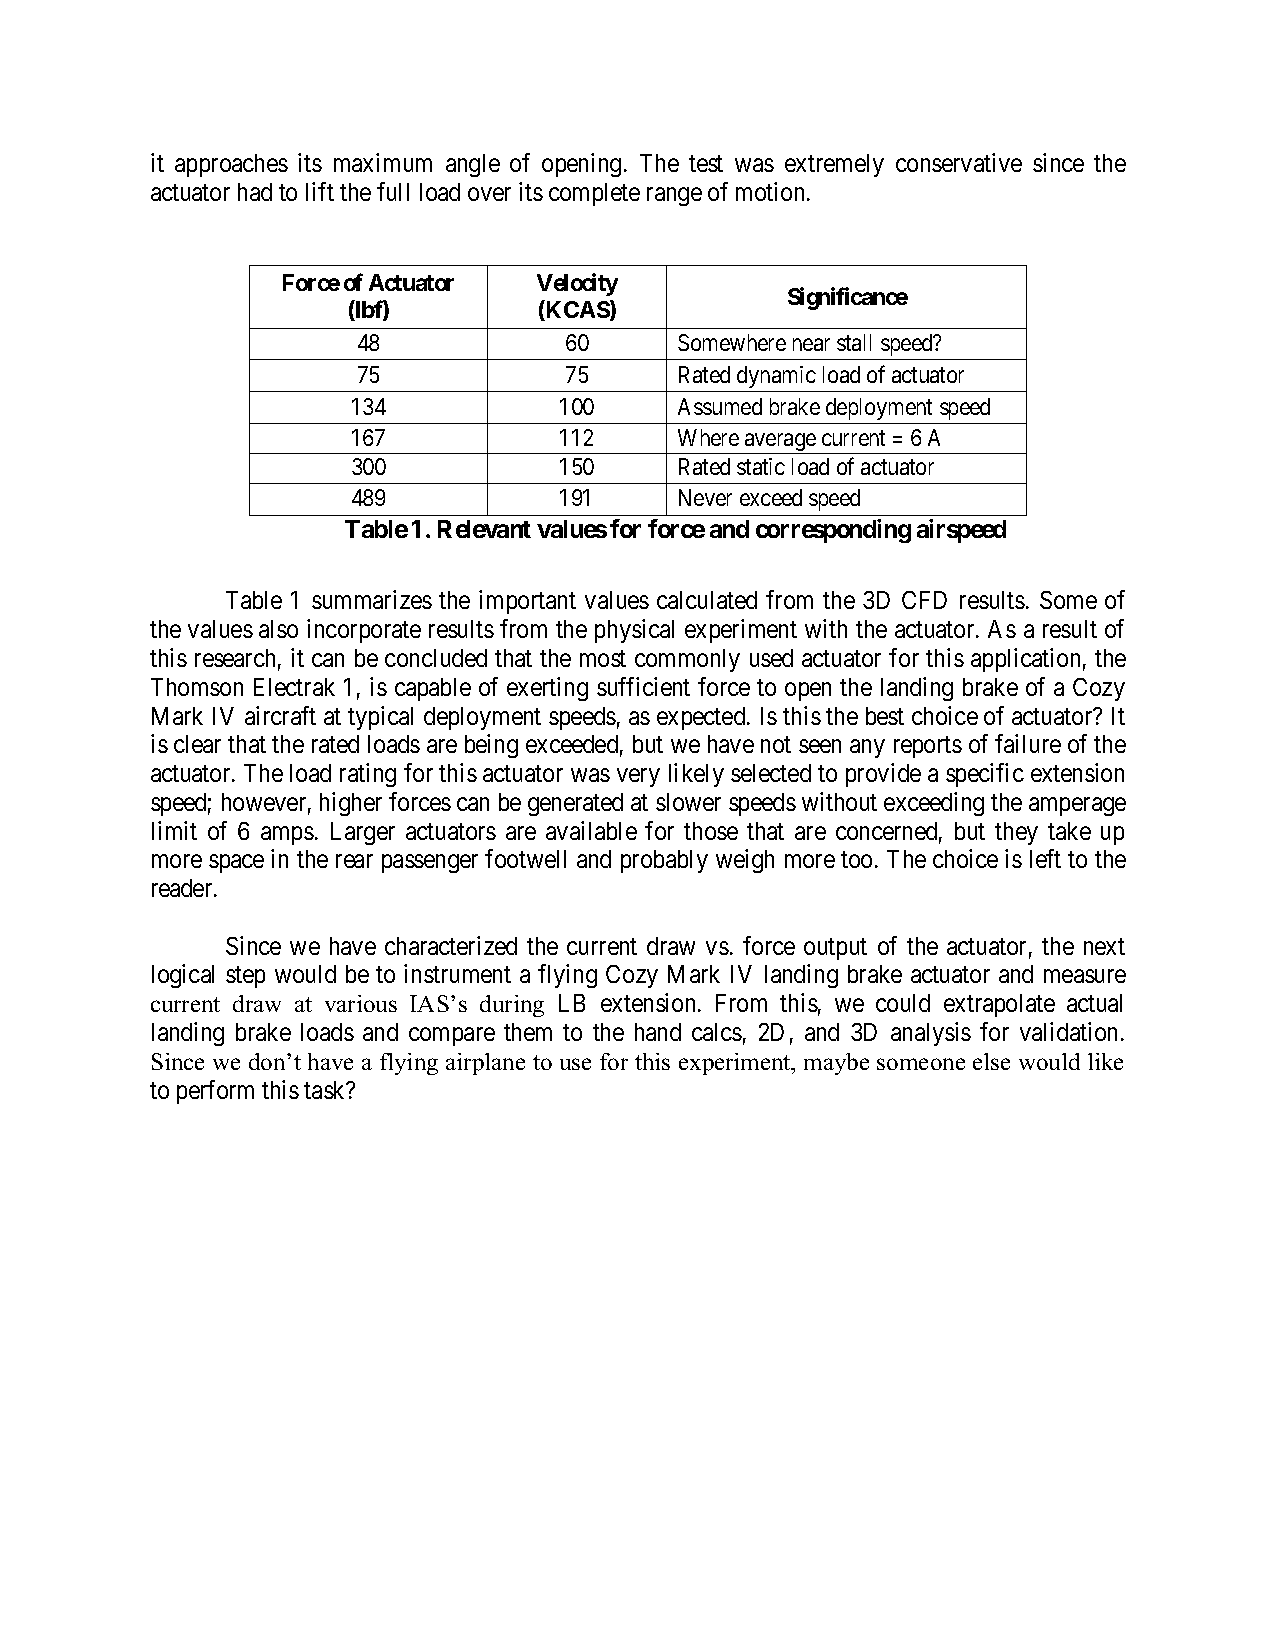 This image has height=1651, width=1276. Describe the element at coordinates (372, 599) in the image. I see `summarizes` at that location.
